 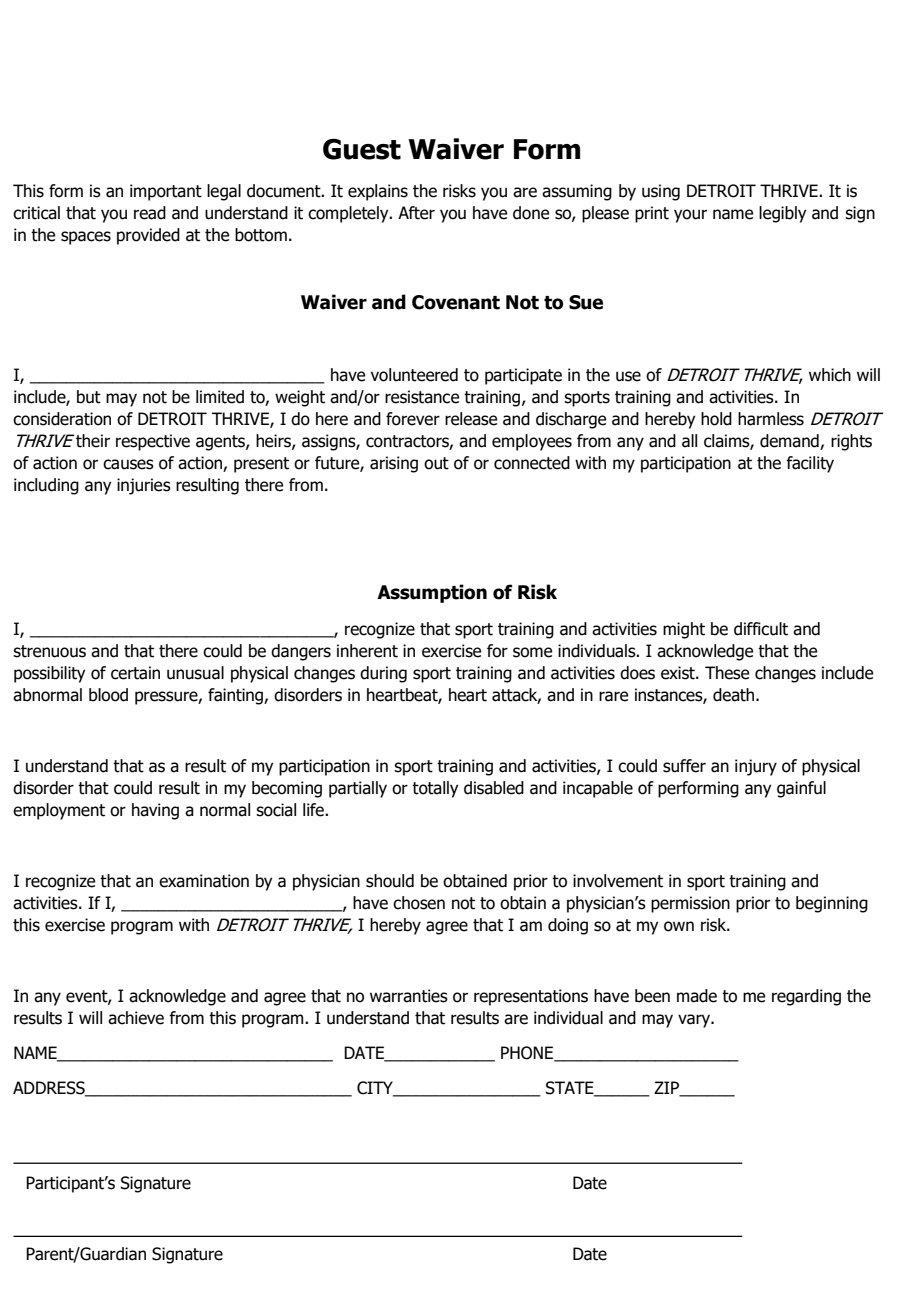 What do you see at coordinates (661, 192) in the screenshot?
I see `using` at bounding box center [661, 192].
